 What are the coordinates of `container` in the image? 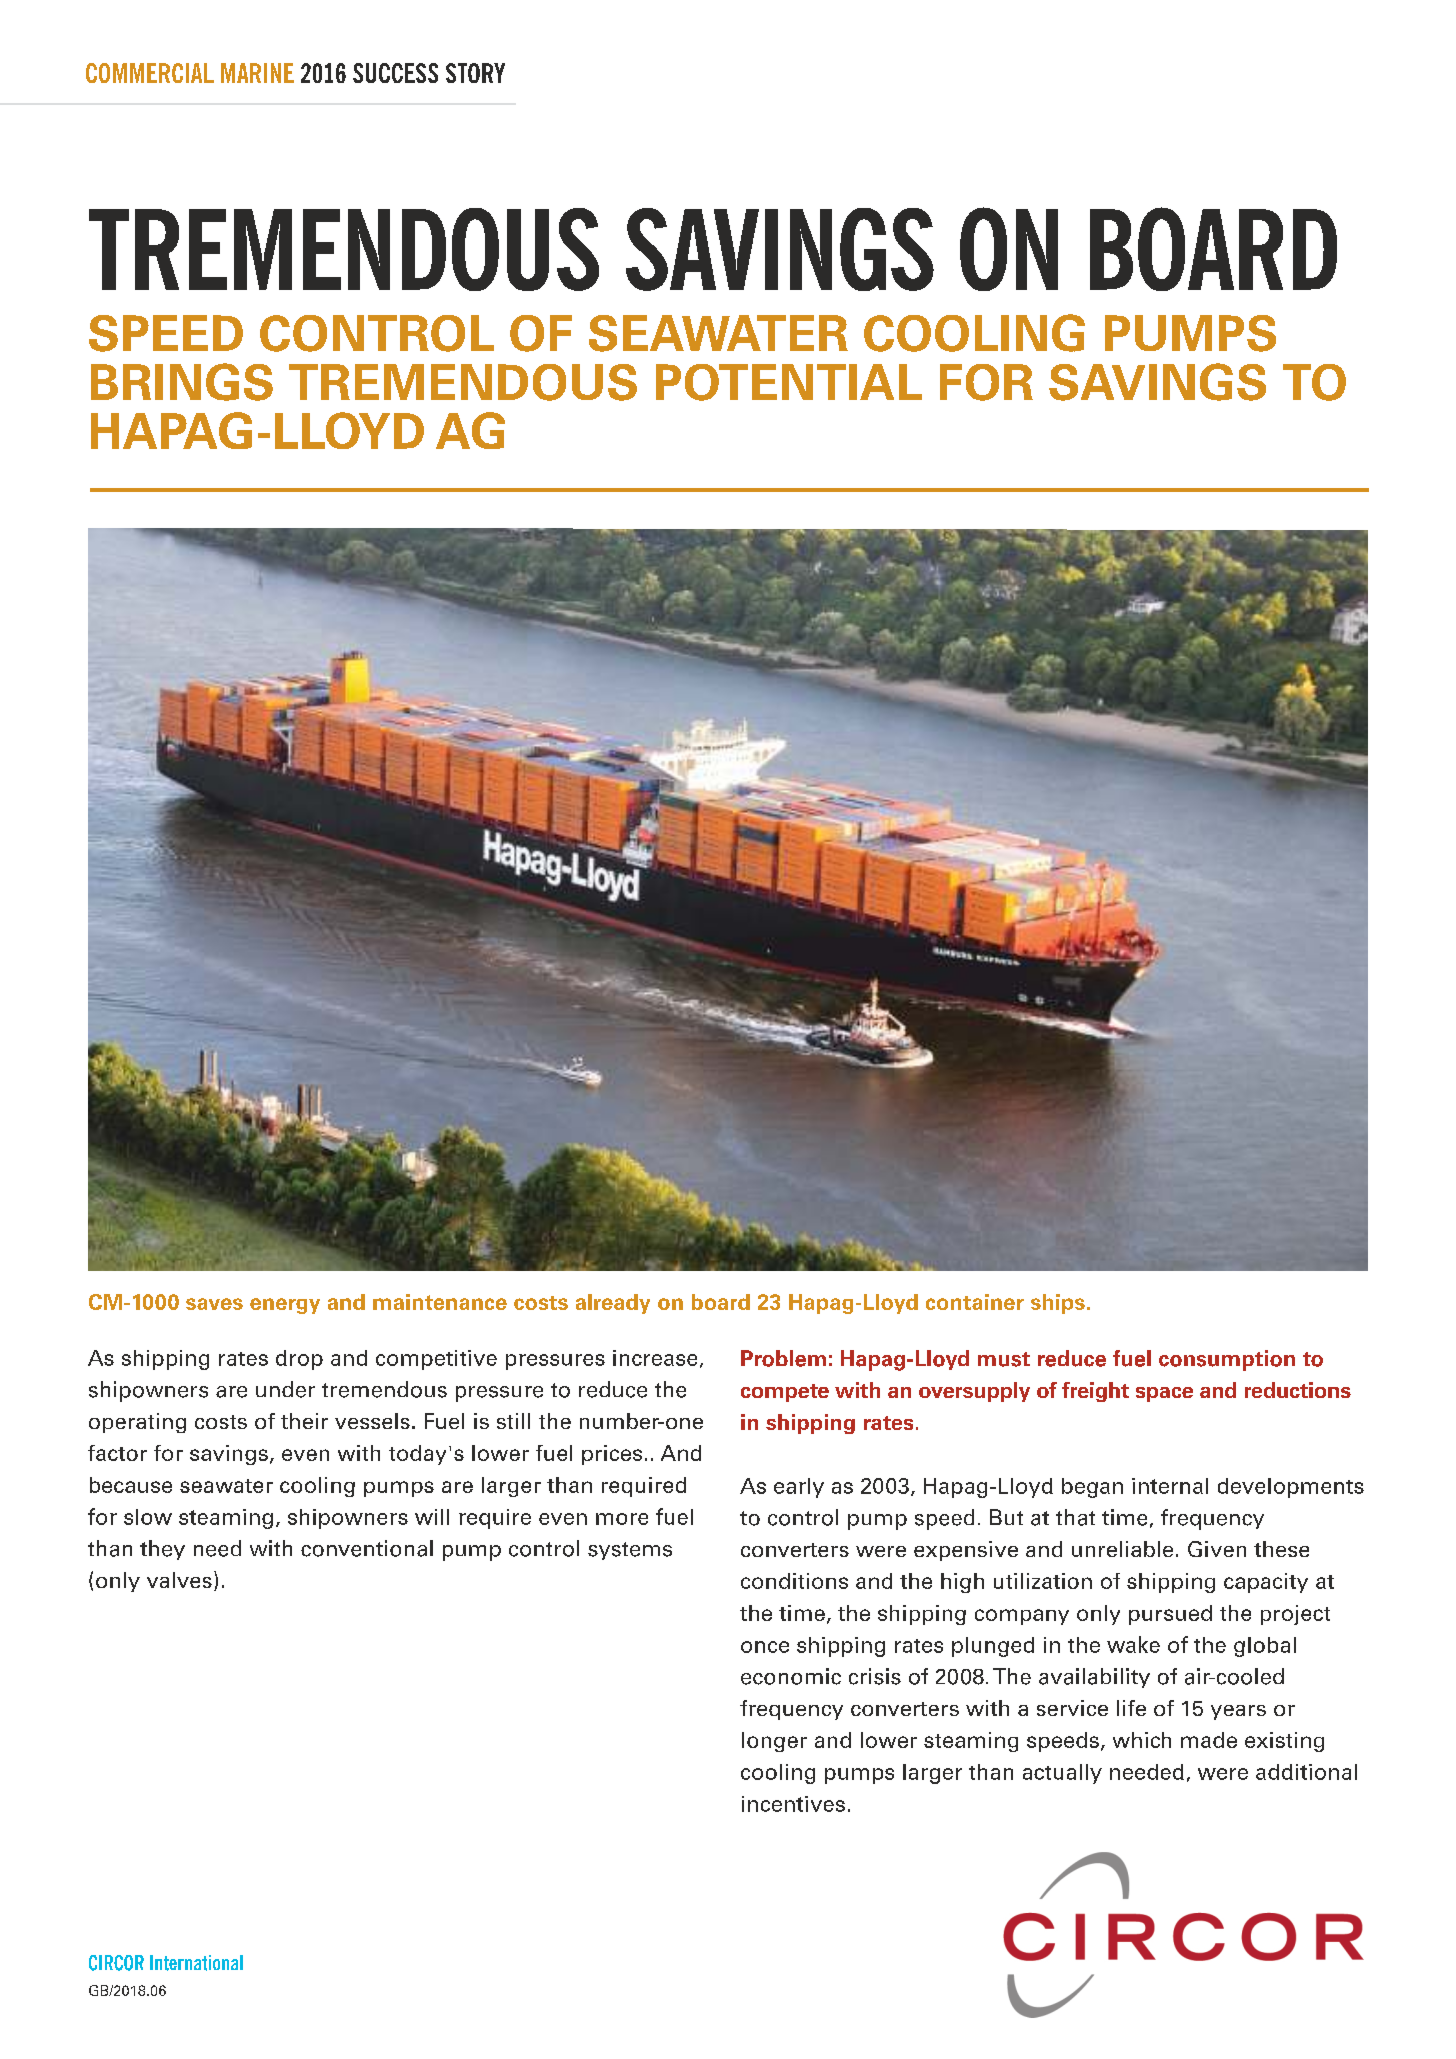 It's located at (975, 1302).
